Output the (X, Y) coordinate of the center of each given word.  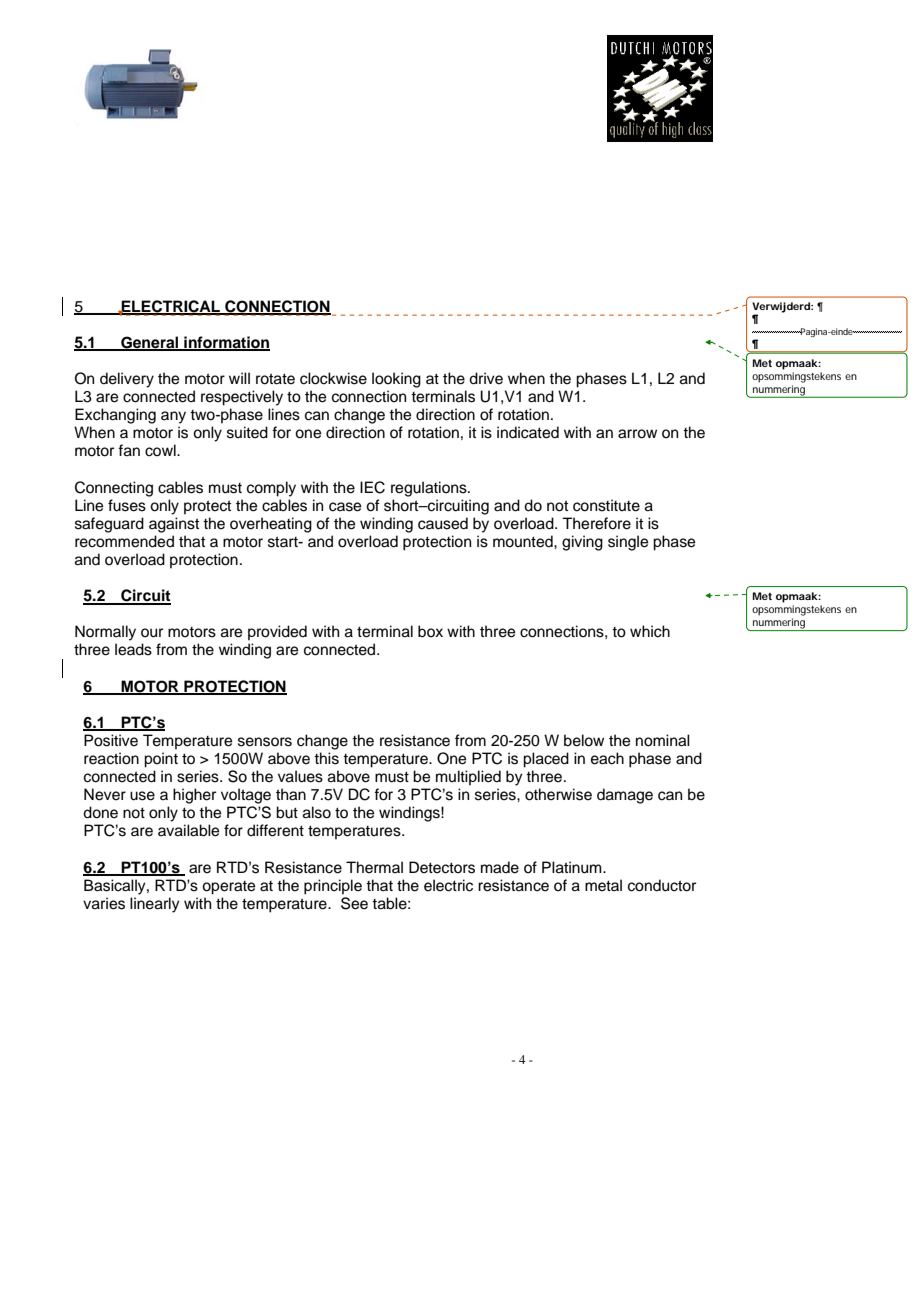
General (150, 343)
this (326, 758)
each (607, 758)
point (161, 760)
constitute (606, 505)
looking (396, 380)
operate (228, 888)
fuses (127, 505)
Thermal (374, 867)
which (650, 631)
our (152, 633)
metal (603, 885)
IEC (372, 487)
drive (486, 378)
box (430, 631)
